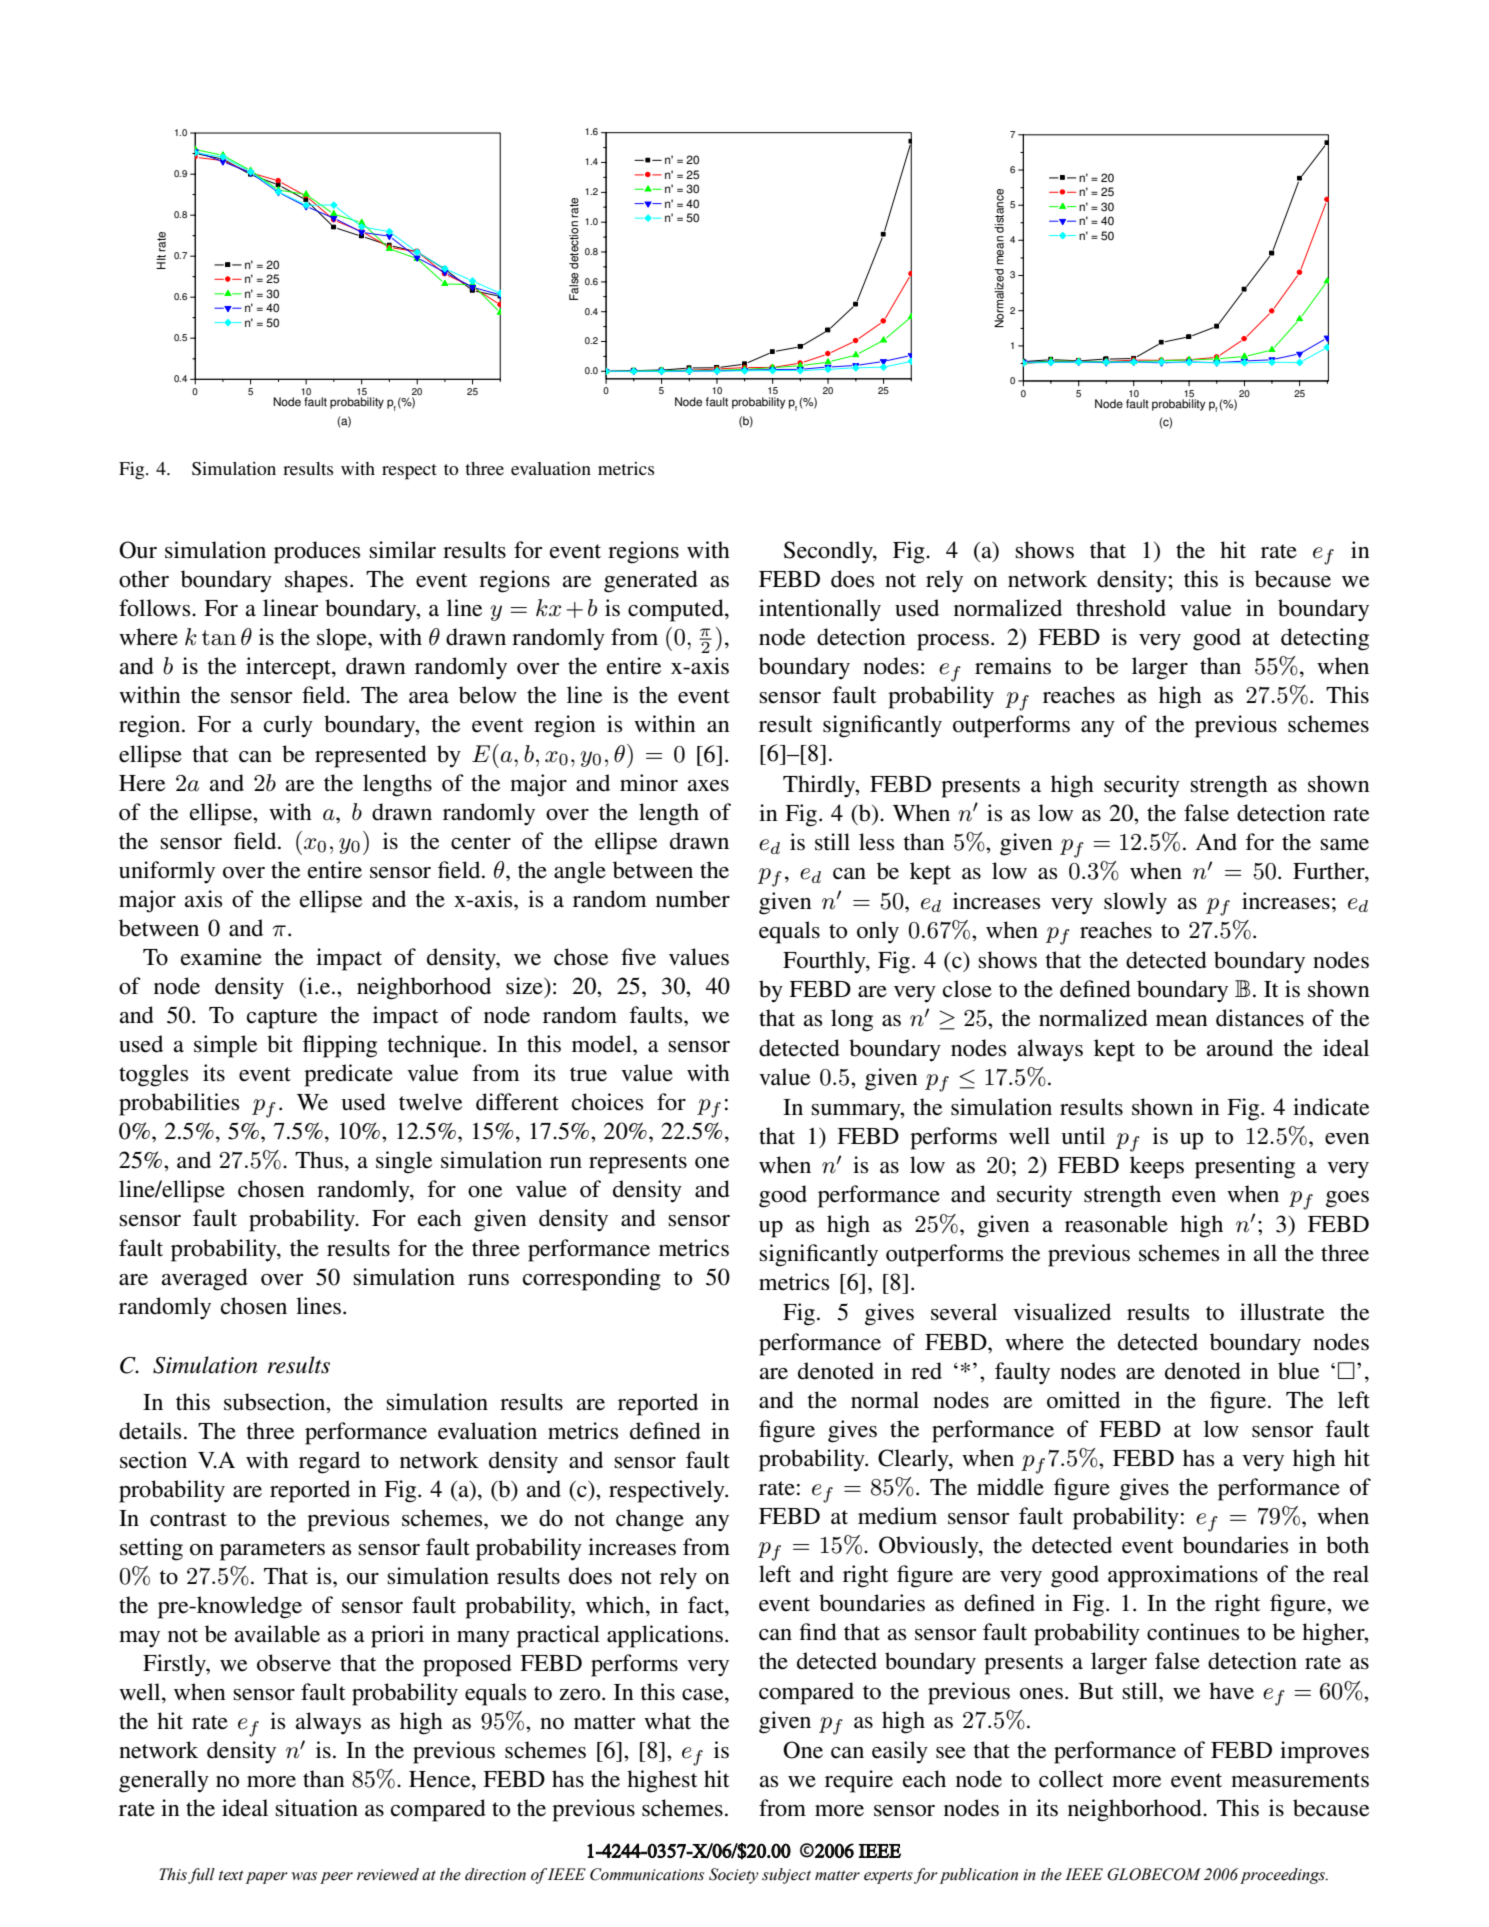  I want to click on predicate, so click(348, 1075).
